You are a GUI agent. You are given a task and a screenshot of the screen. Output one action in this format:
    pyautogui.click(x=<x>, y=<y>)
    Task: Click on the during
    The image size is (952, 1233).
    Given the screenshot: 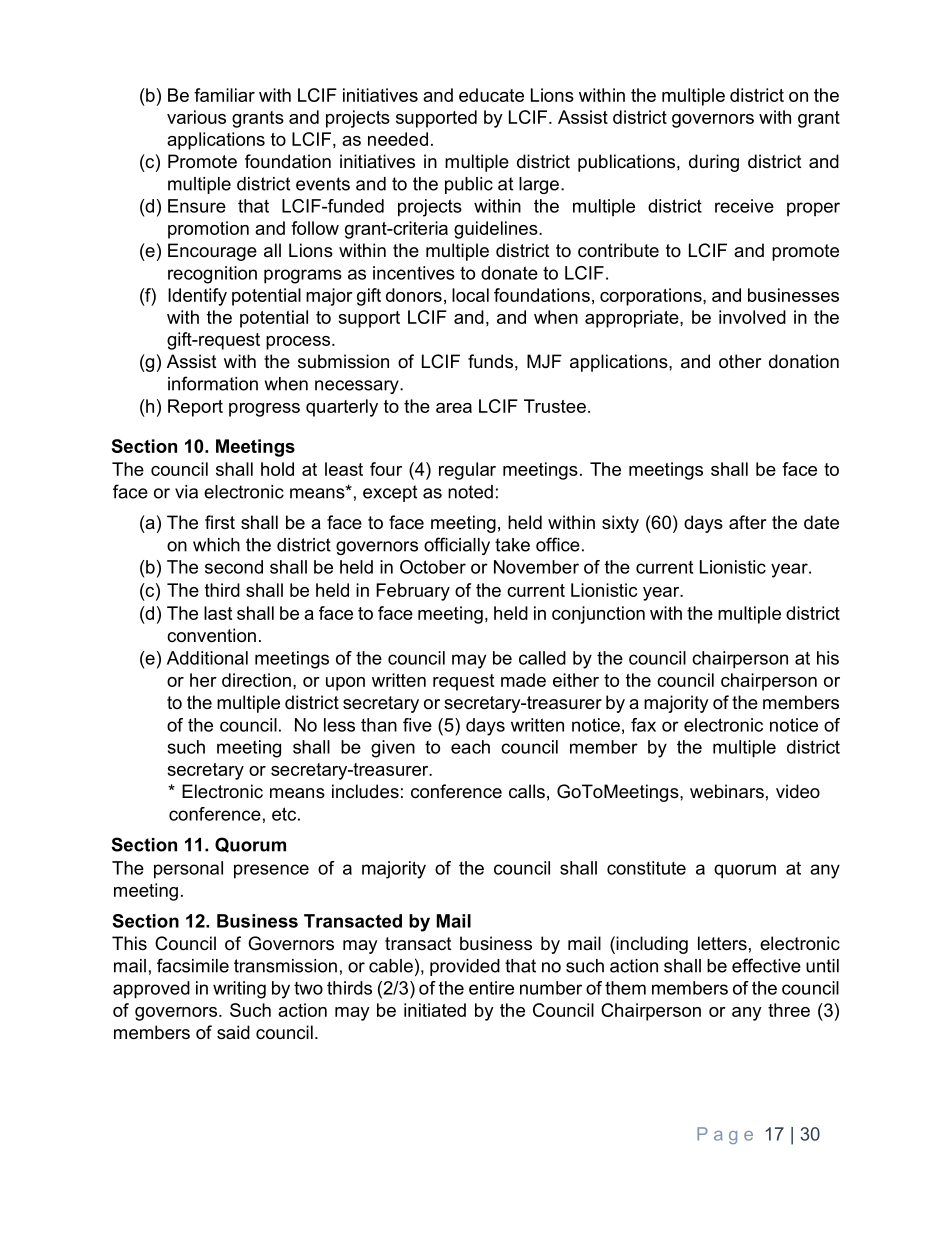 What is the action you would take?
    pyautogui.click(x=714, y=163)
